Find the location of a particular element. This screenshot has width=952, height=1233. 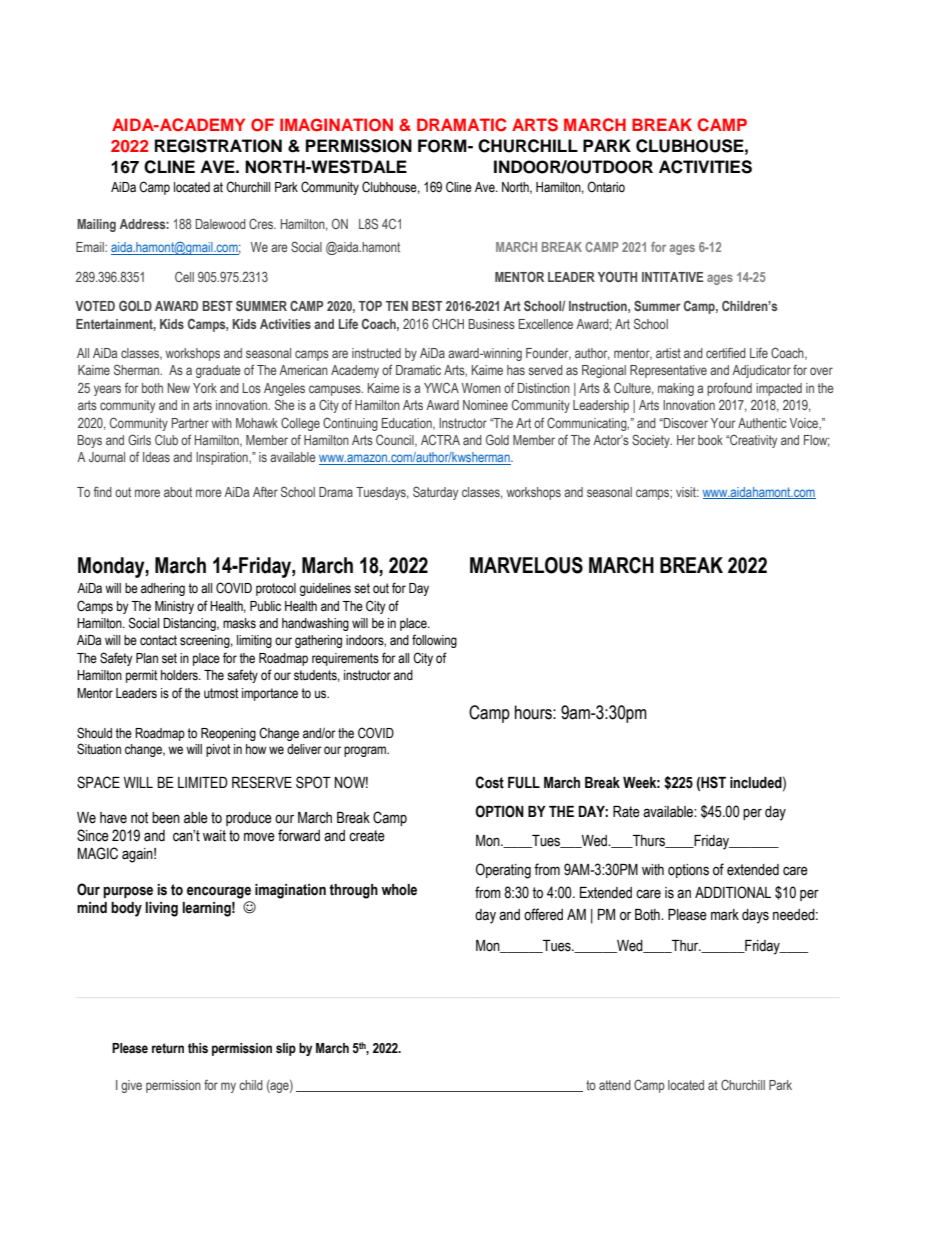

Rate is located at coordinates (626, 812).
